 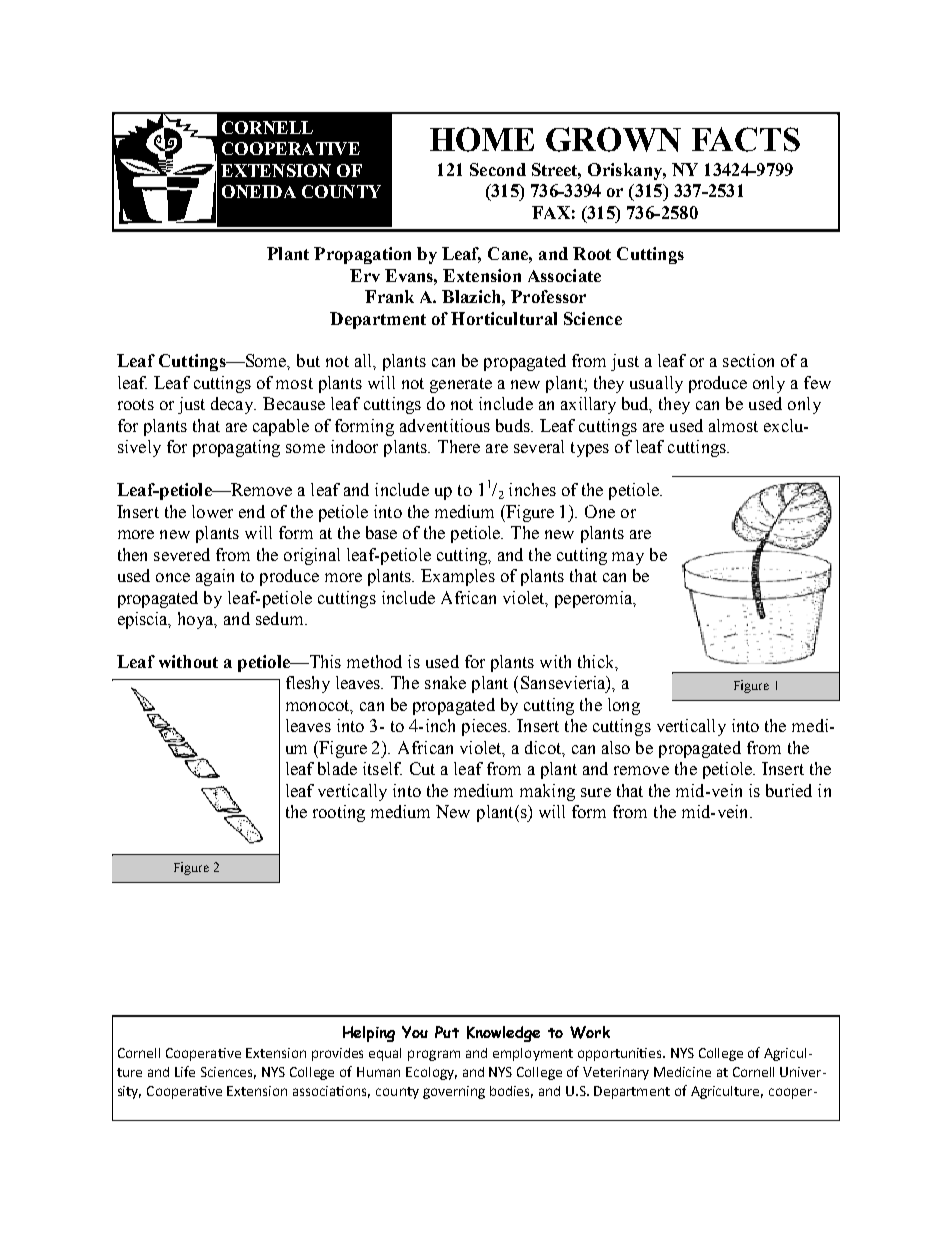 I want to click on may, so click(x=628, y=558).
